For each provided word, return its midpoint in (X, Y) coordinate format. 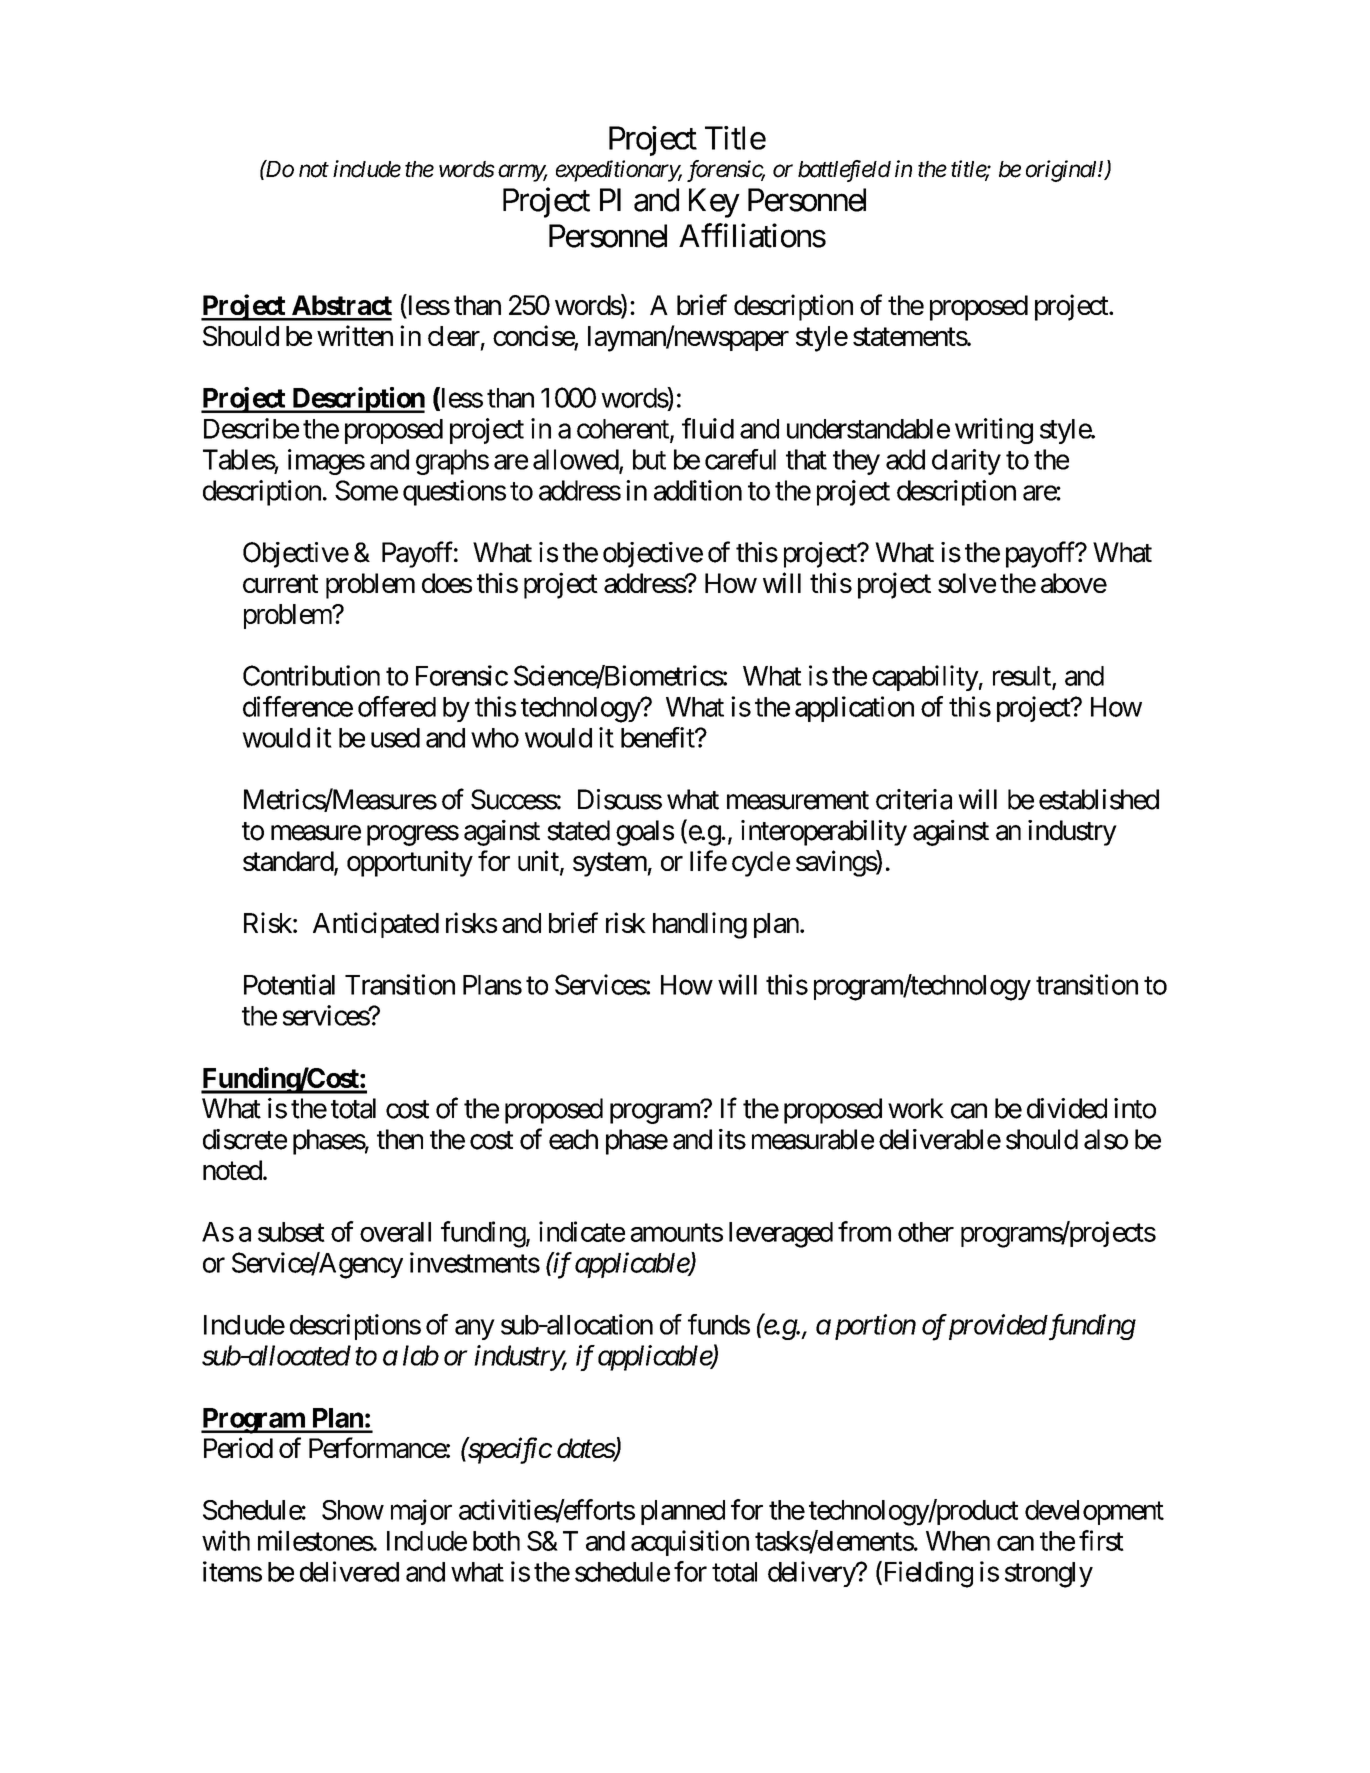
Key (714, 203)
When (958, 1541)
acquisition (690, 1543)
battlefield (844, 171)
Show (353, 1510)
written (355, 335)
